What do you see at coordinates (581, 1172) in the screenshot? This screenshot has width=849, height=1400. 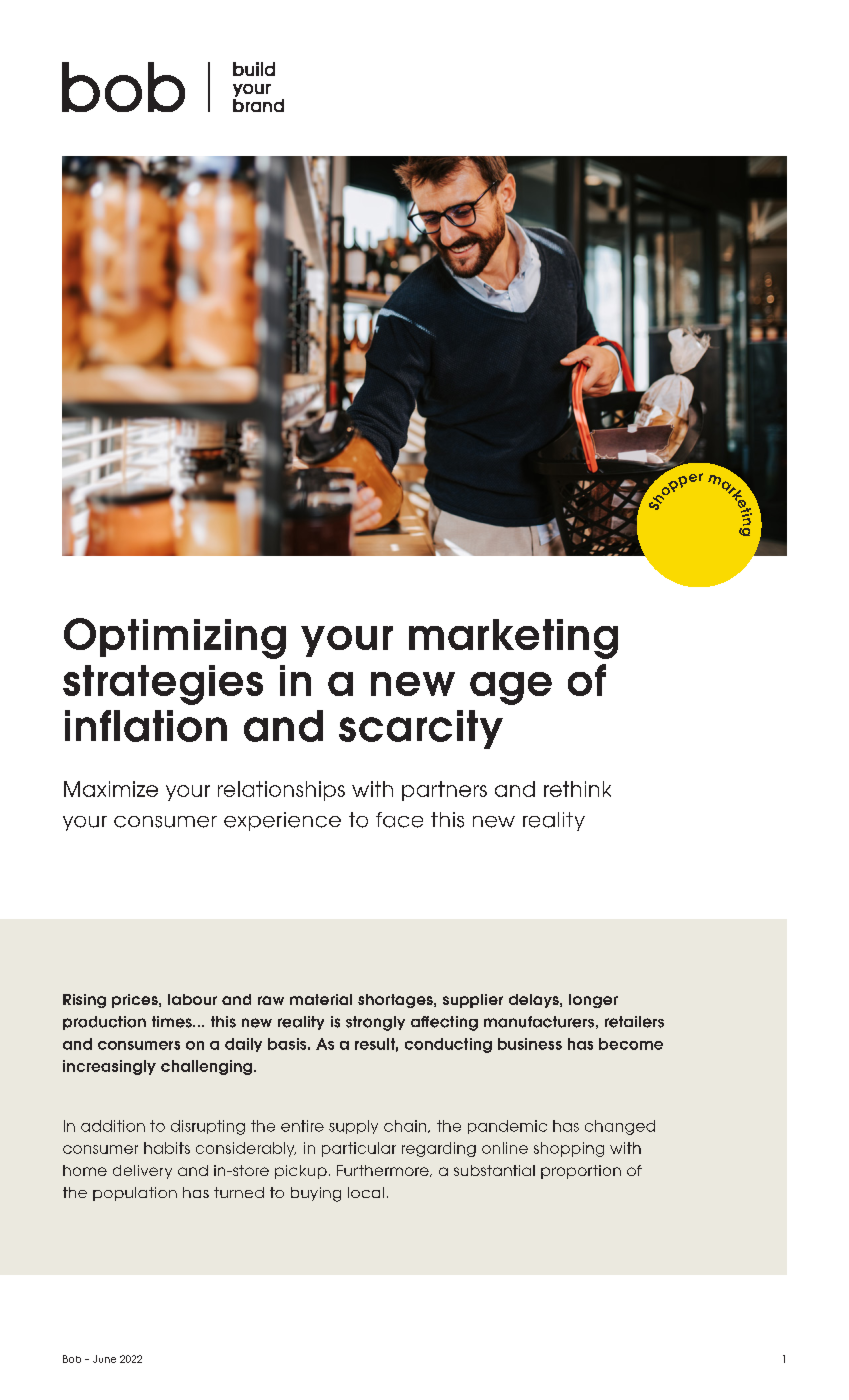 I see `proportion` at bounding box center [581, 1172].
